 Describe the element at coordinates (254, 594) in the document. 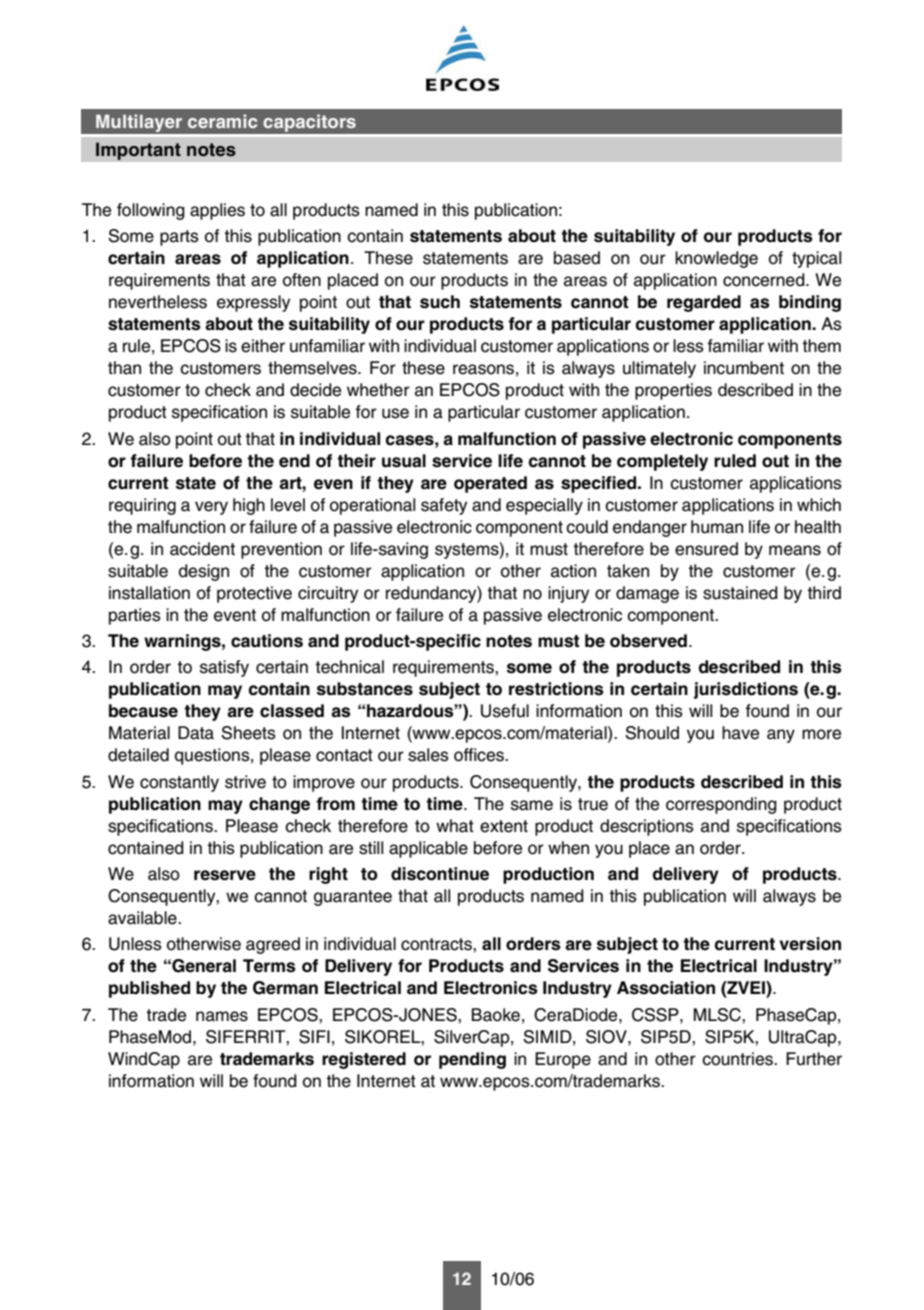

I see `protective` at that location.
